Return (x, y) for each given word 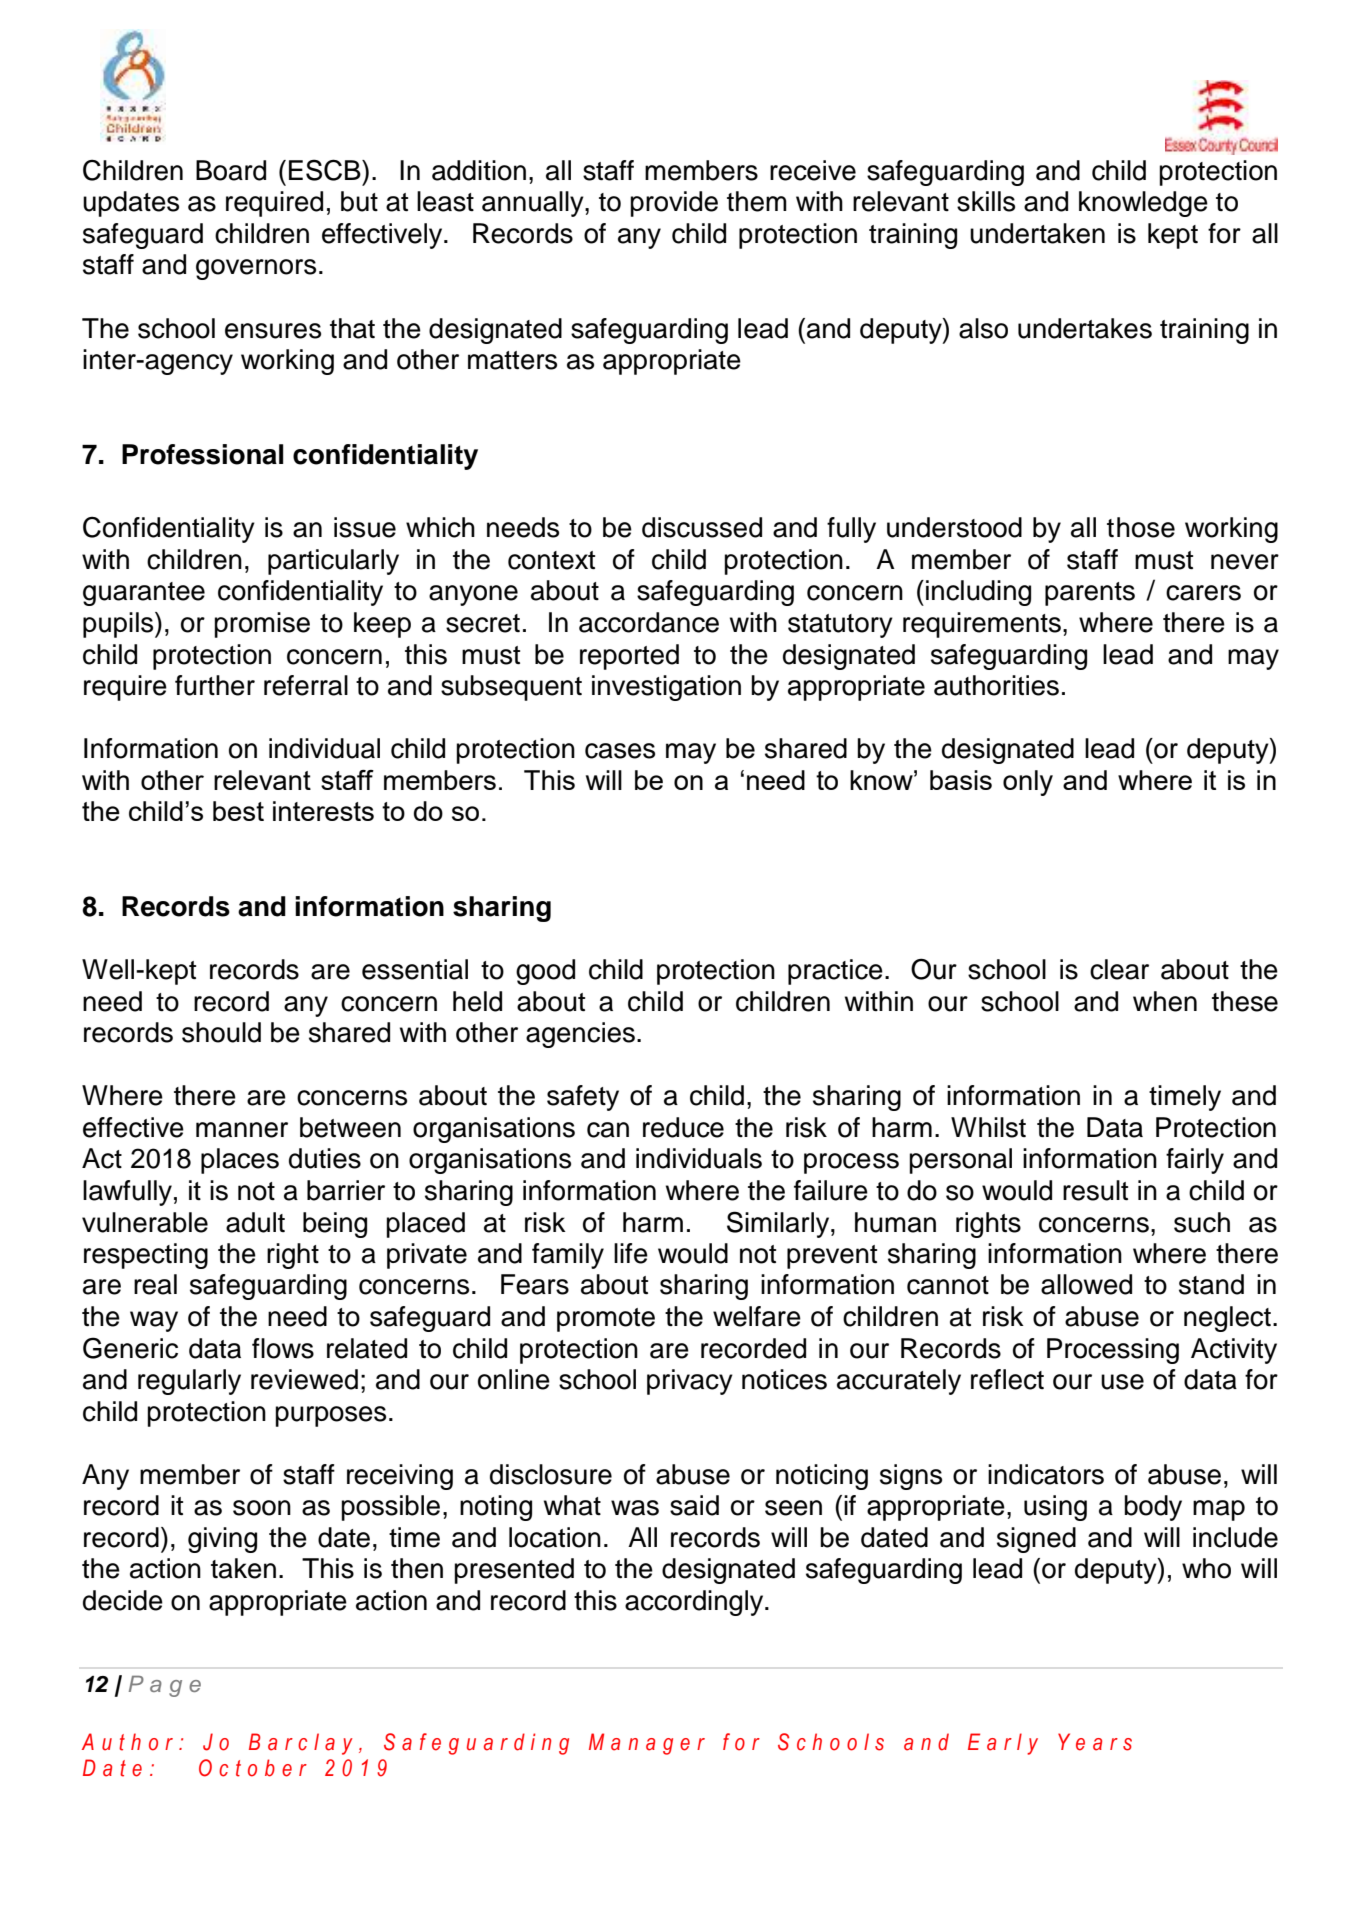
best (238, 811)
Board (231, 170)
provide (674, 204)
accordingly (695, 1603)
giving (222, 1540)
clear (1119, 969)
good (545, 972)
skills (986, 201)
